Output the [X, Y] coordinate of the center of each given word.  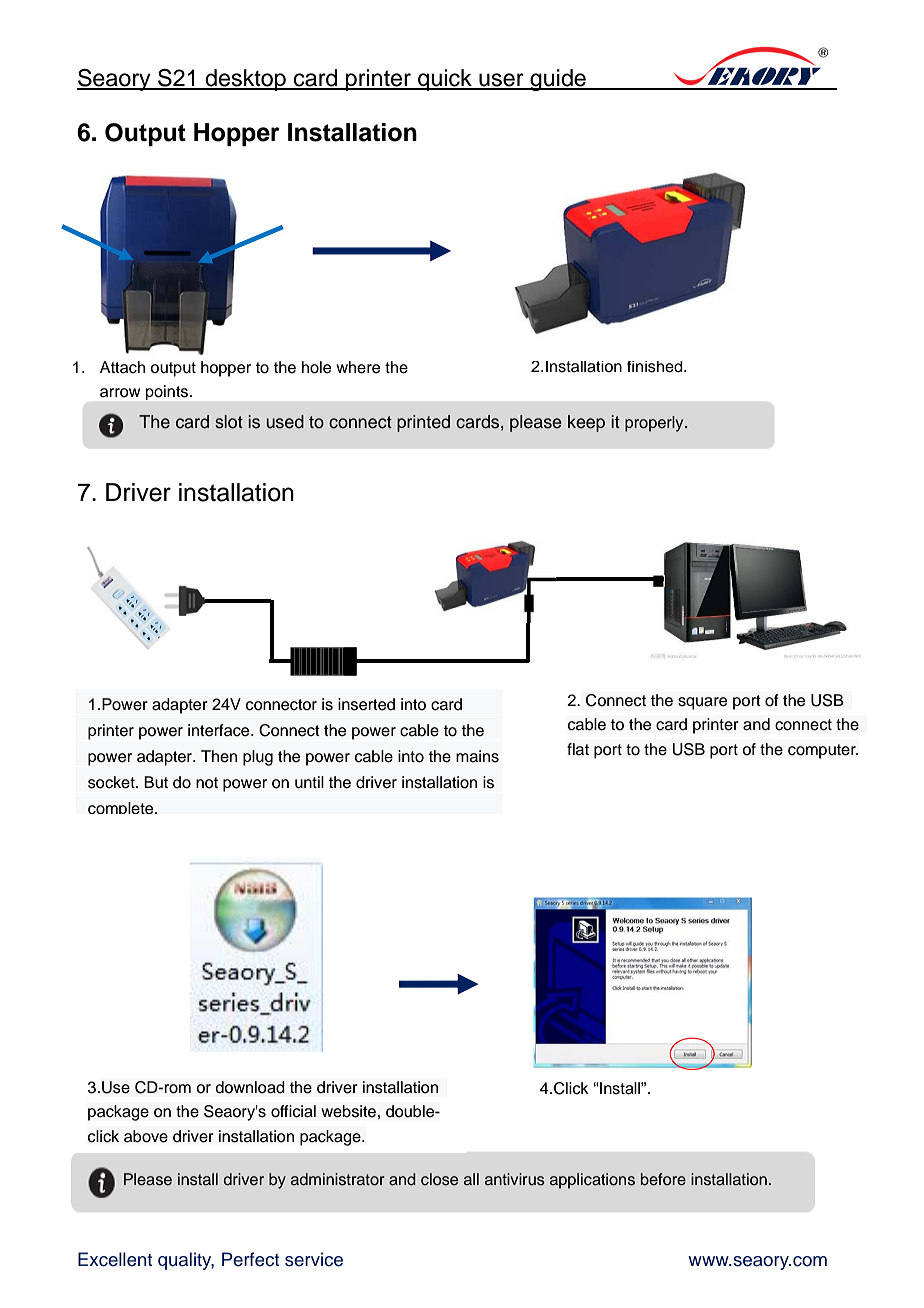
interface [220, 730]
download [250, 1087]
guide [558, 80]
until [309, 782]
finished [656, 367]
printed [423, 423]
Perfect [250, 1259]
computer [823, 751]
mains [477, 756]
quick [445, 80]
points [168, 392]
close [439, 1179]
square [702, 703]
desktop [246, 80]
